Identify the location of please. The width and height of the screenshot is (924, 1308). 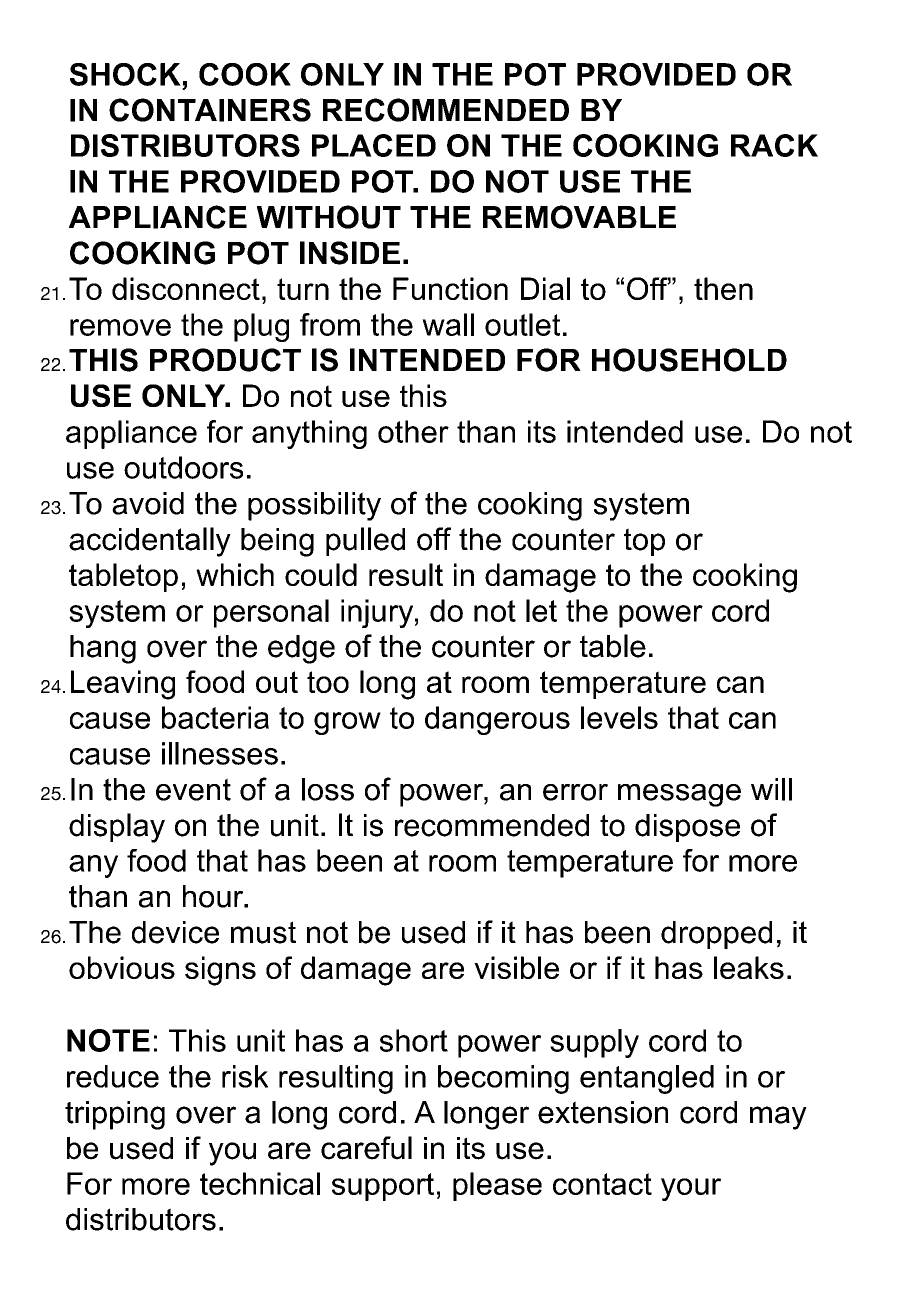
(497, 1186).
